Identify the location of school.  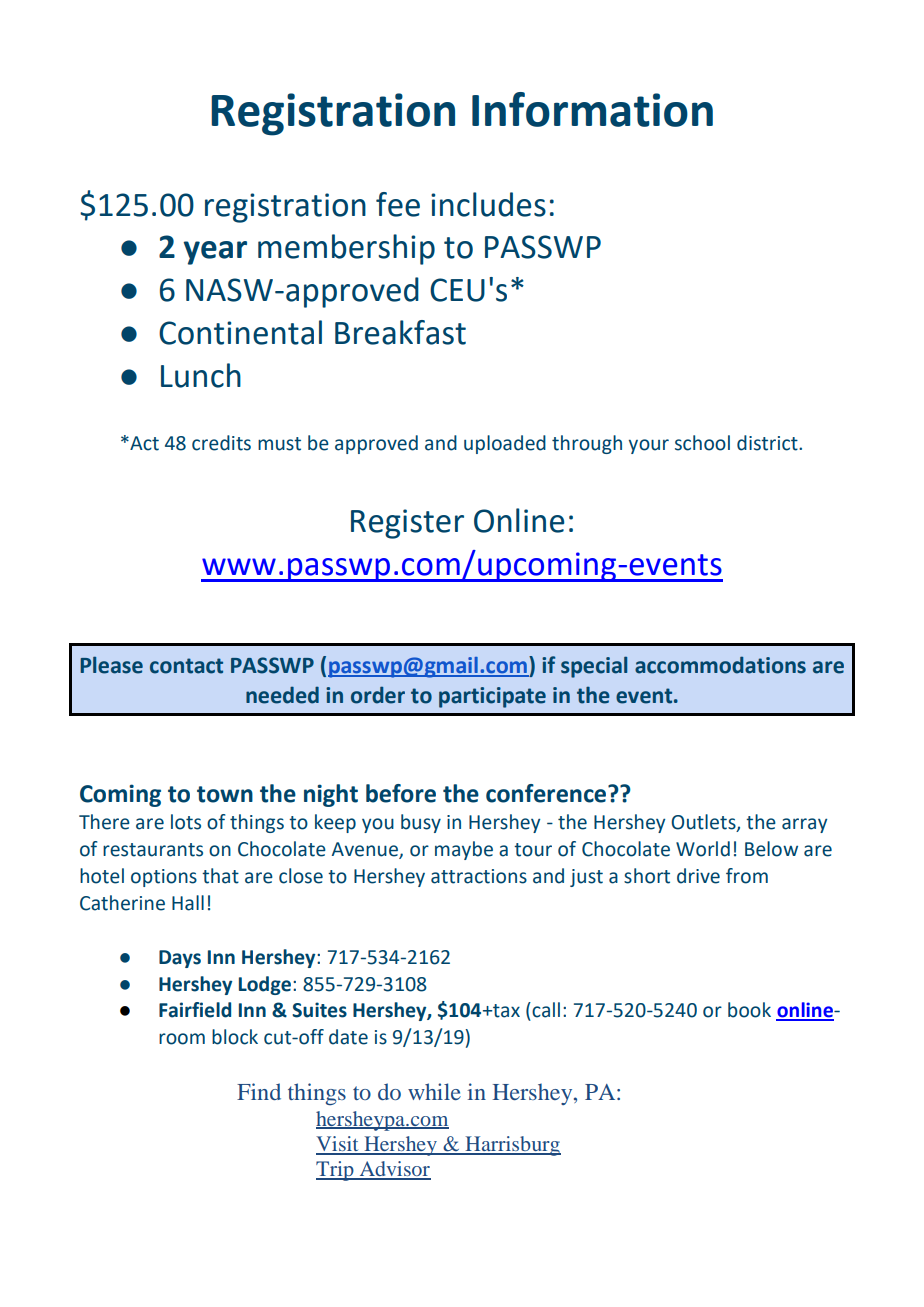
(702, 443).
